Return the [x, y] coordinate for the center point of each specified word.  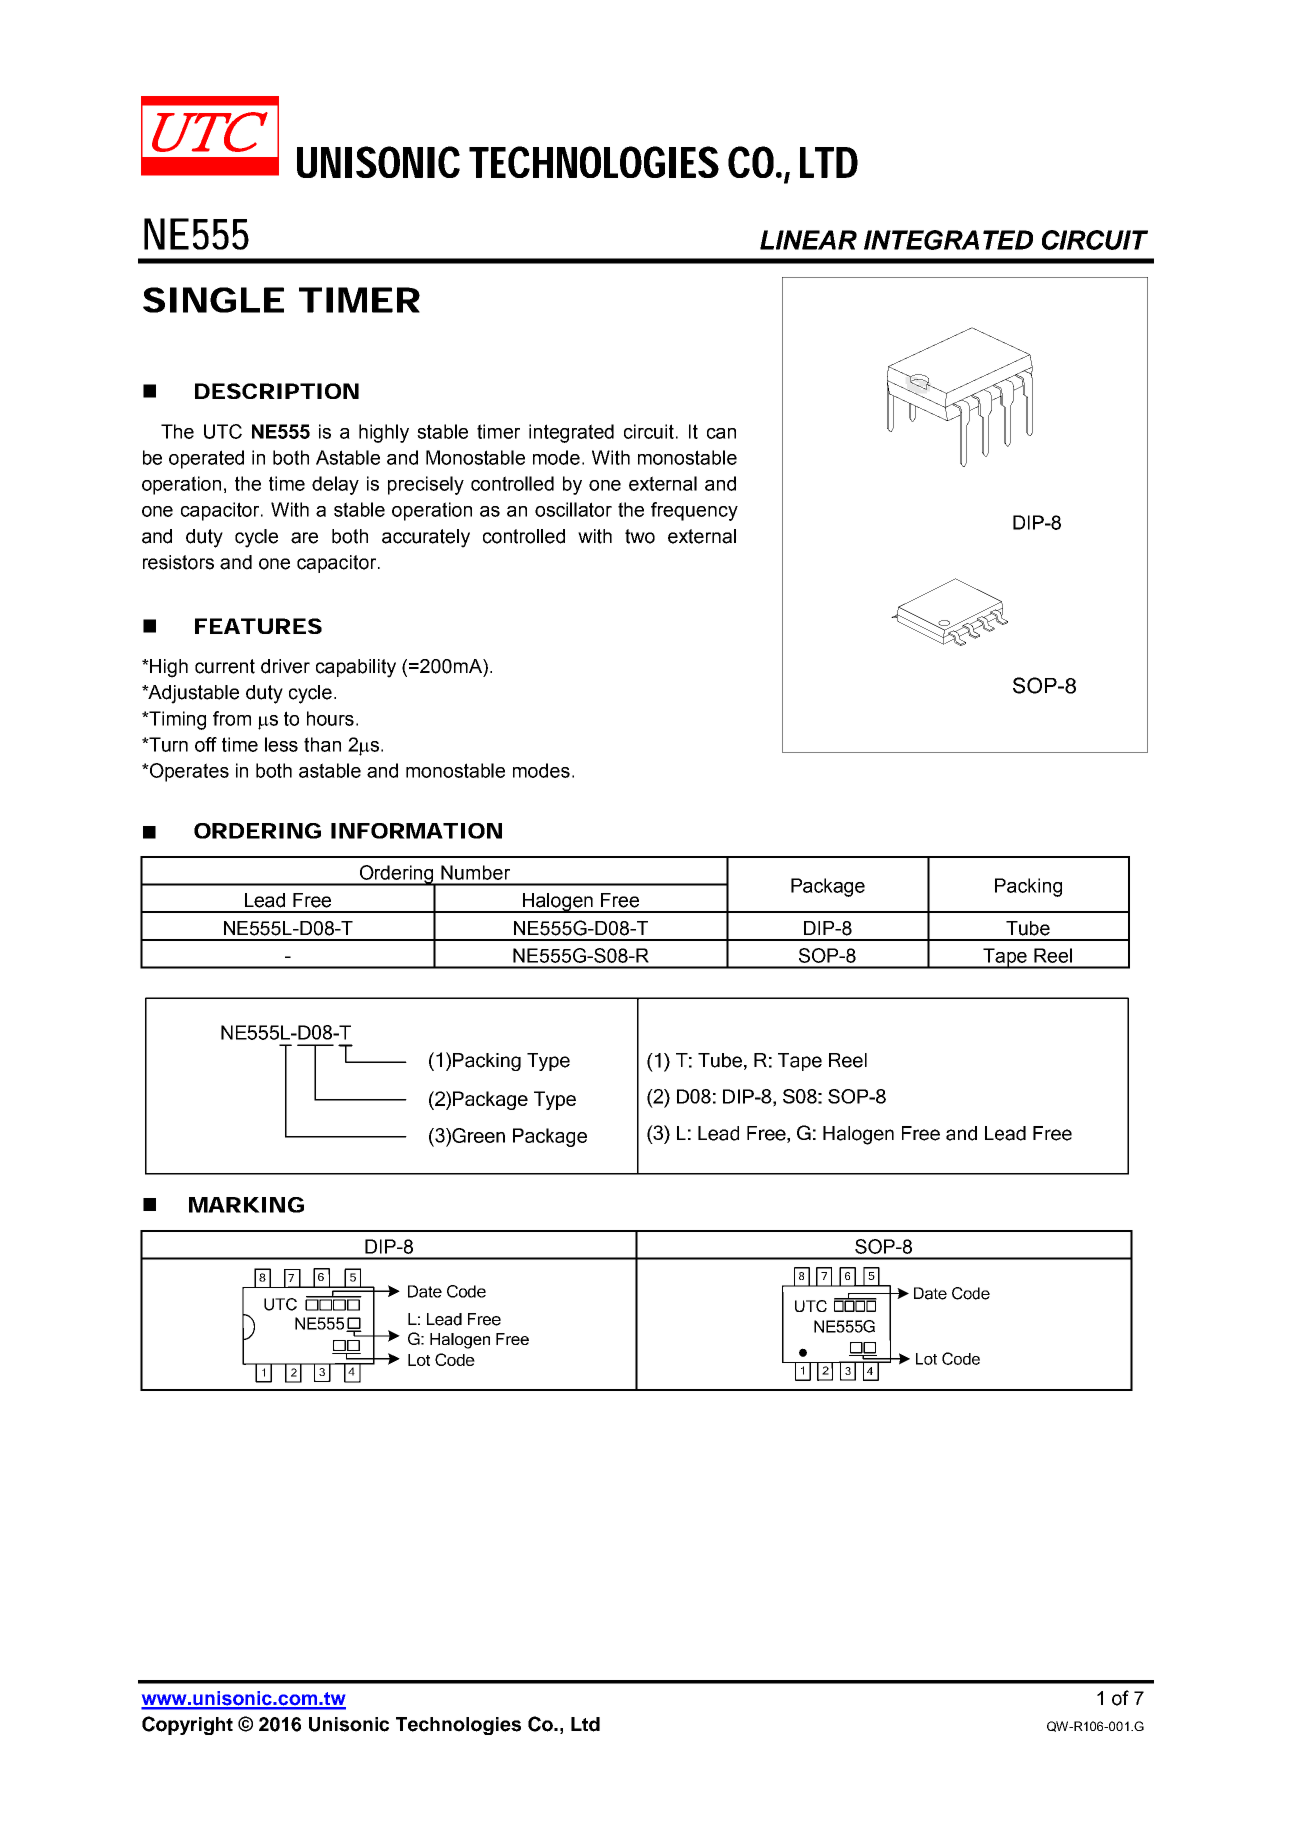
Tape [1005, 958]
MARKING [246, 1205]
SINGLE [213, 300]
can [721, 433]
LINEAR [808, 240]
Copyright [187, 1725]
